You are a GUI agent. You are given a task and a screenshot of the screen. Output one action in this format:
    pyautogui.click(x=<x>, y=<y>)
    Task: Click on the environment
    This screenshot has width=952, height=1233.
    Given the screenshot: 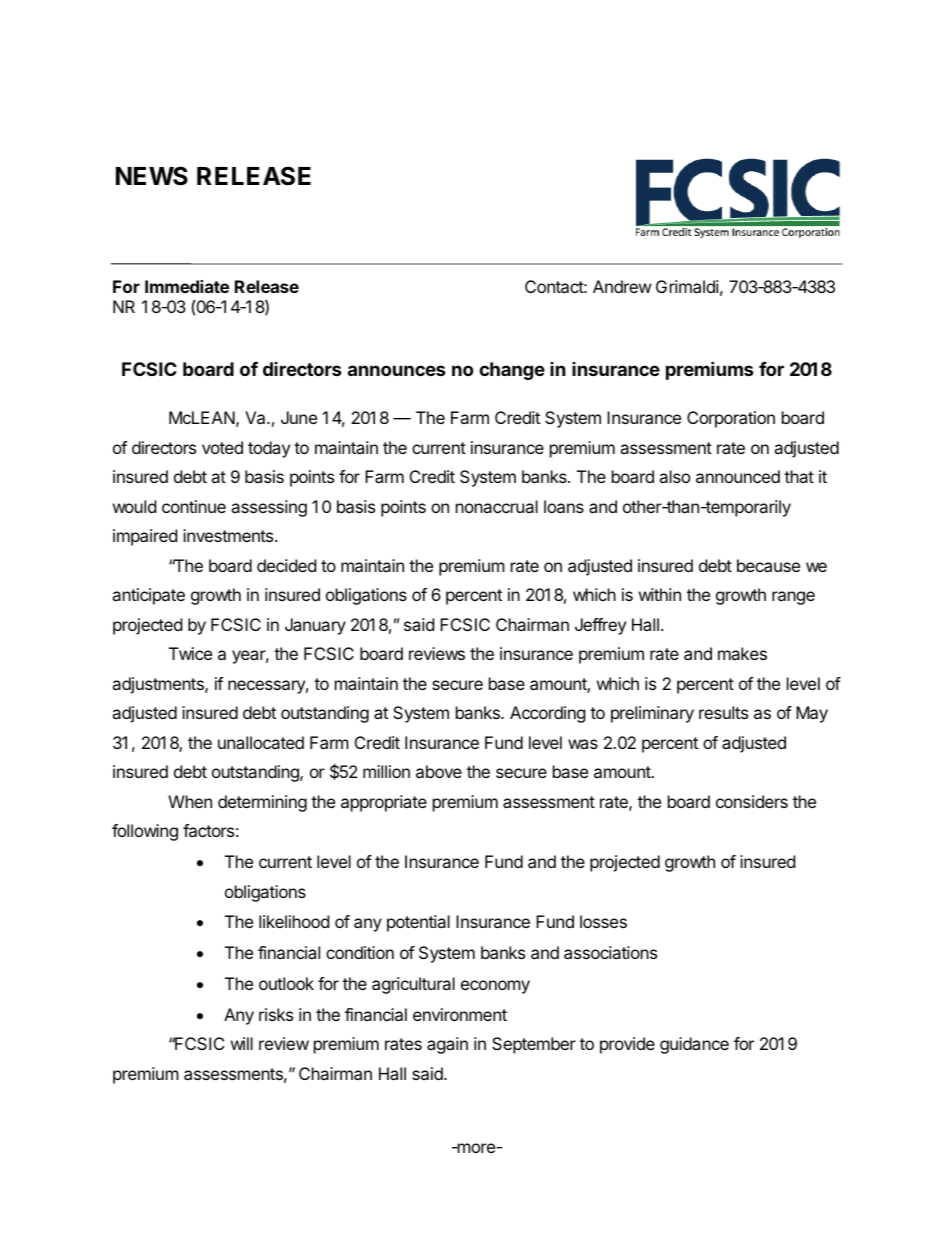 What is the action you would take?
    pyautogui.click(x=460, y=1014)
